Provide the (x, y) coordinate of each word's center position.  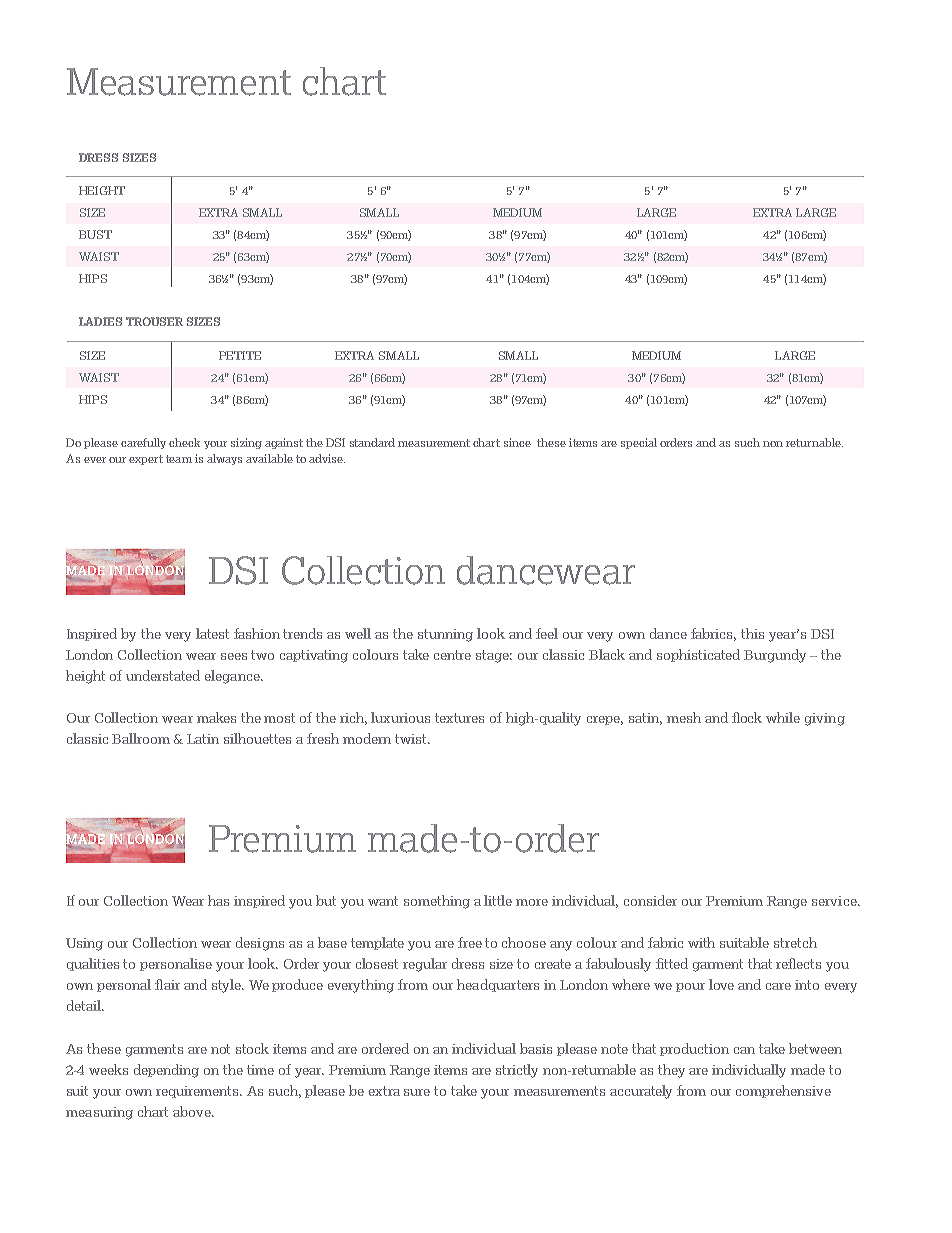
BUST (95, 234)
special (639, 443)
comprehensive (783, 1091)
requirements (199, 1092)
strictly (517, 1071)
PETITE (240, 355)
